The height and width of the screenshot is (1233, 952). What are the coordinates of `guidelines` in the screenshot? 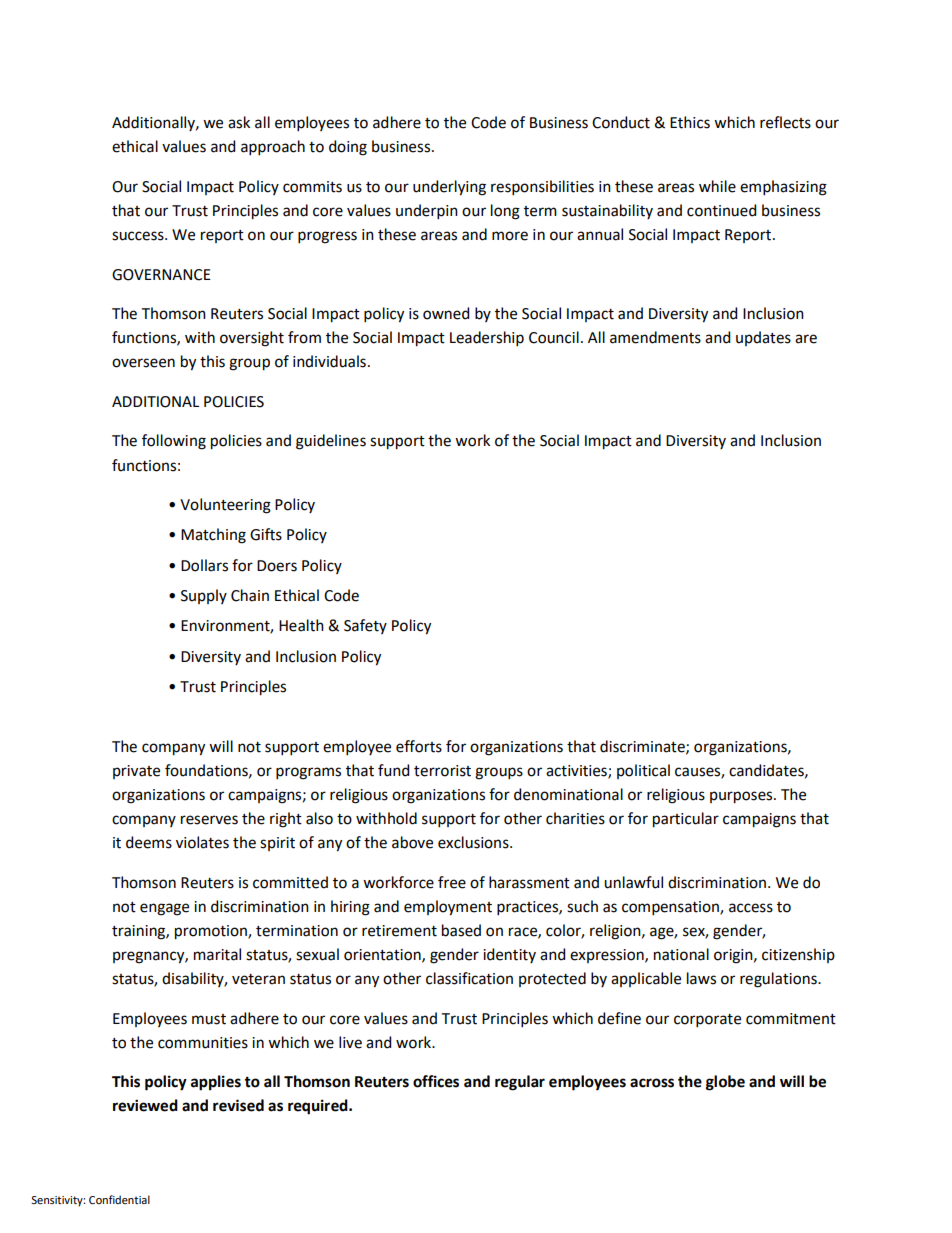 It's located at (331, 442).
